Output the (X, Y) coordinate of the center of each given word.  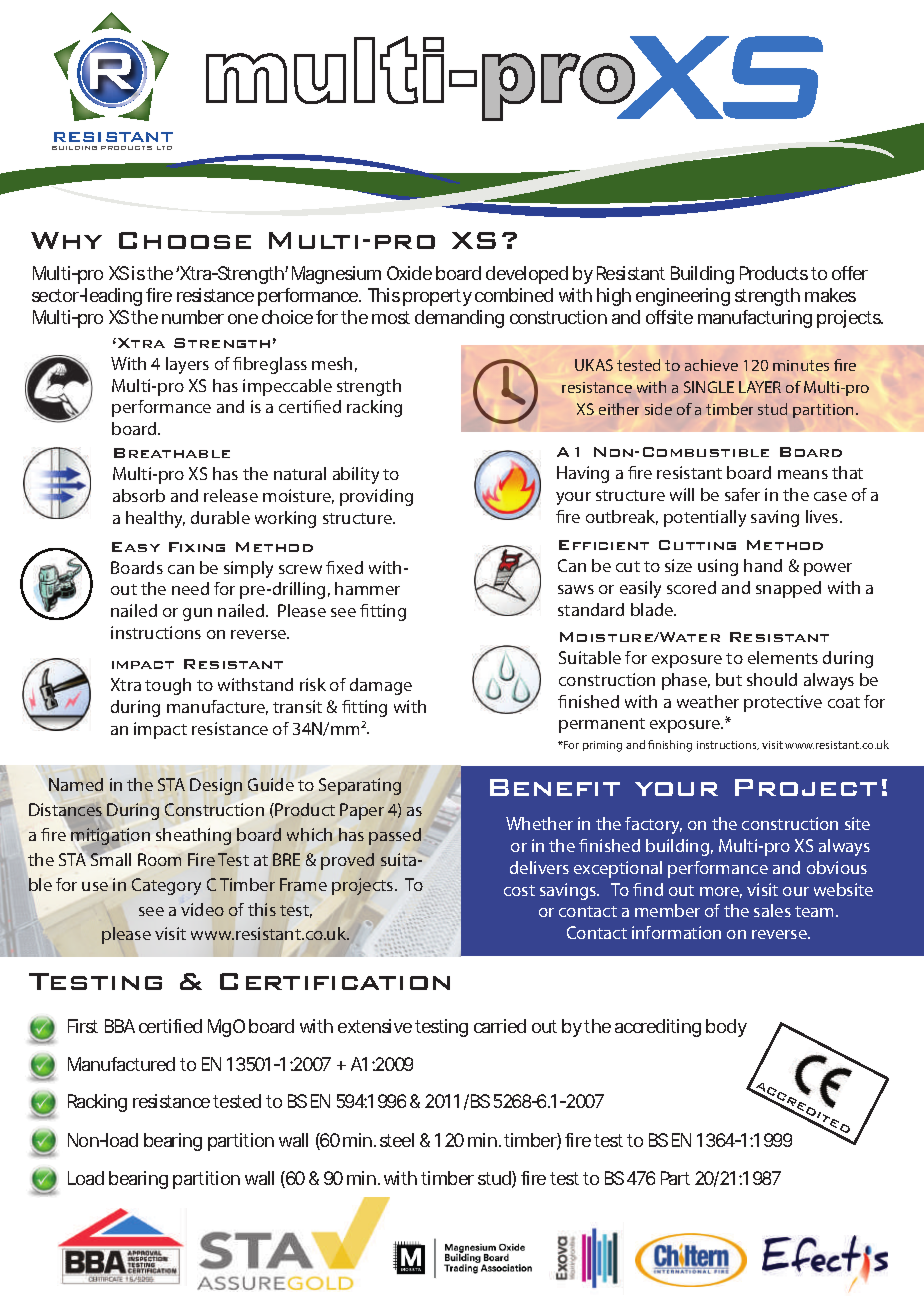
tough (168, 686)
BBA (120, 1026)
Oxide (409, 273)
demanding (459, 319)
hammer (367, 588)
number (193, 317)
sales (772, 910)
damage (381, 686)
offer (850, 273)
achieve (711, 365)
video (202, 909)
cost (519, 890)
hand (763, 565)
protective (783, 703)
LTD (164, 148)
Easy (136, 547)
